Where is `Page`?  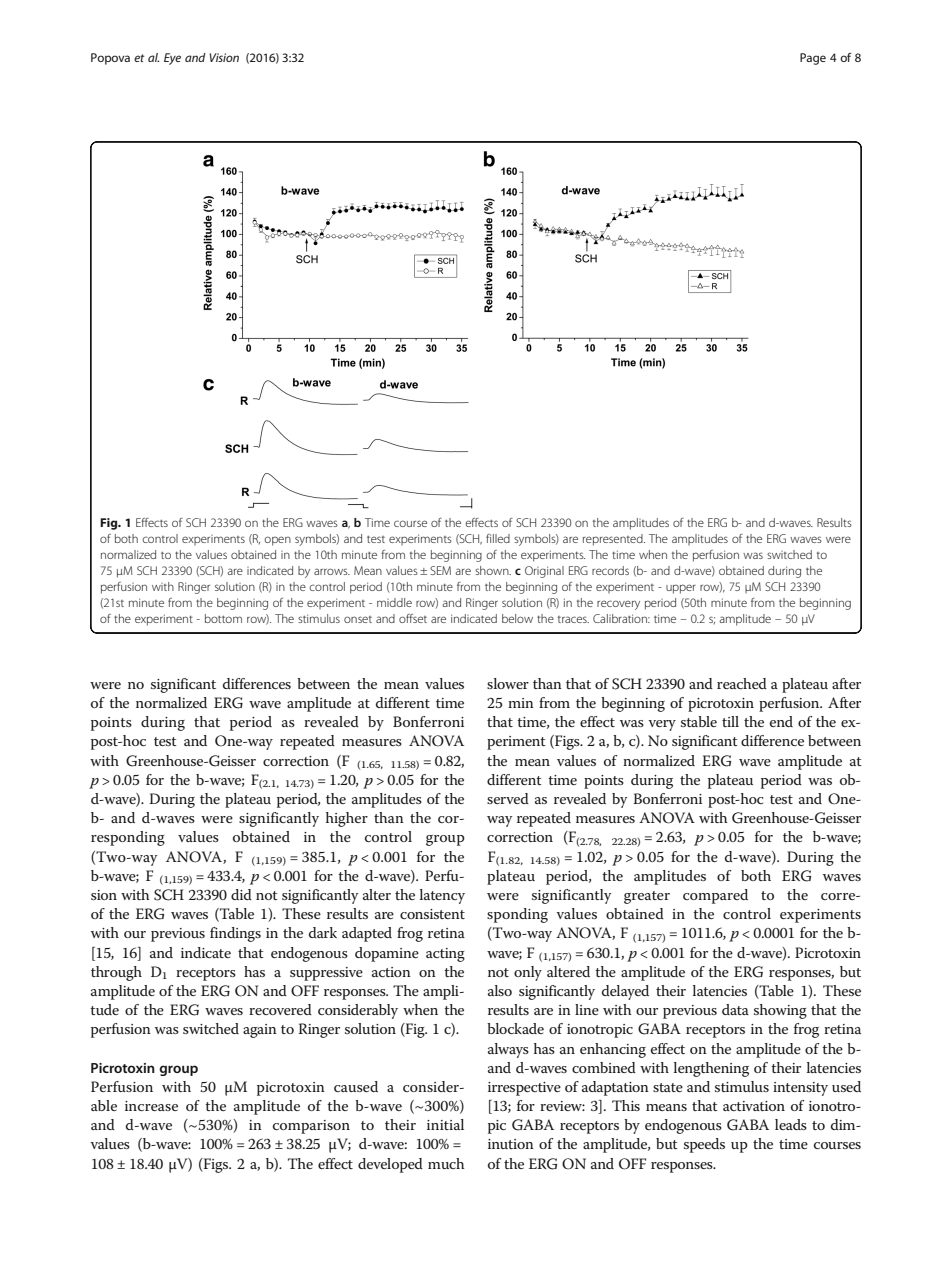 Page is located at coordinates (813, 59).
